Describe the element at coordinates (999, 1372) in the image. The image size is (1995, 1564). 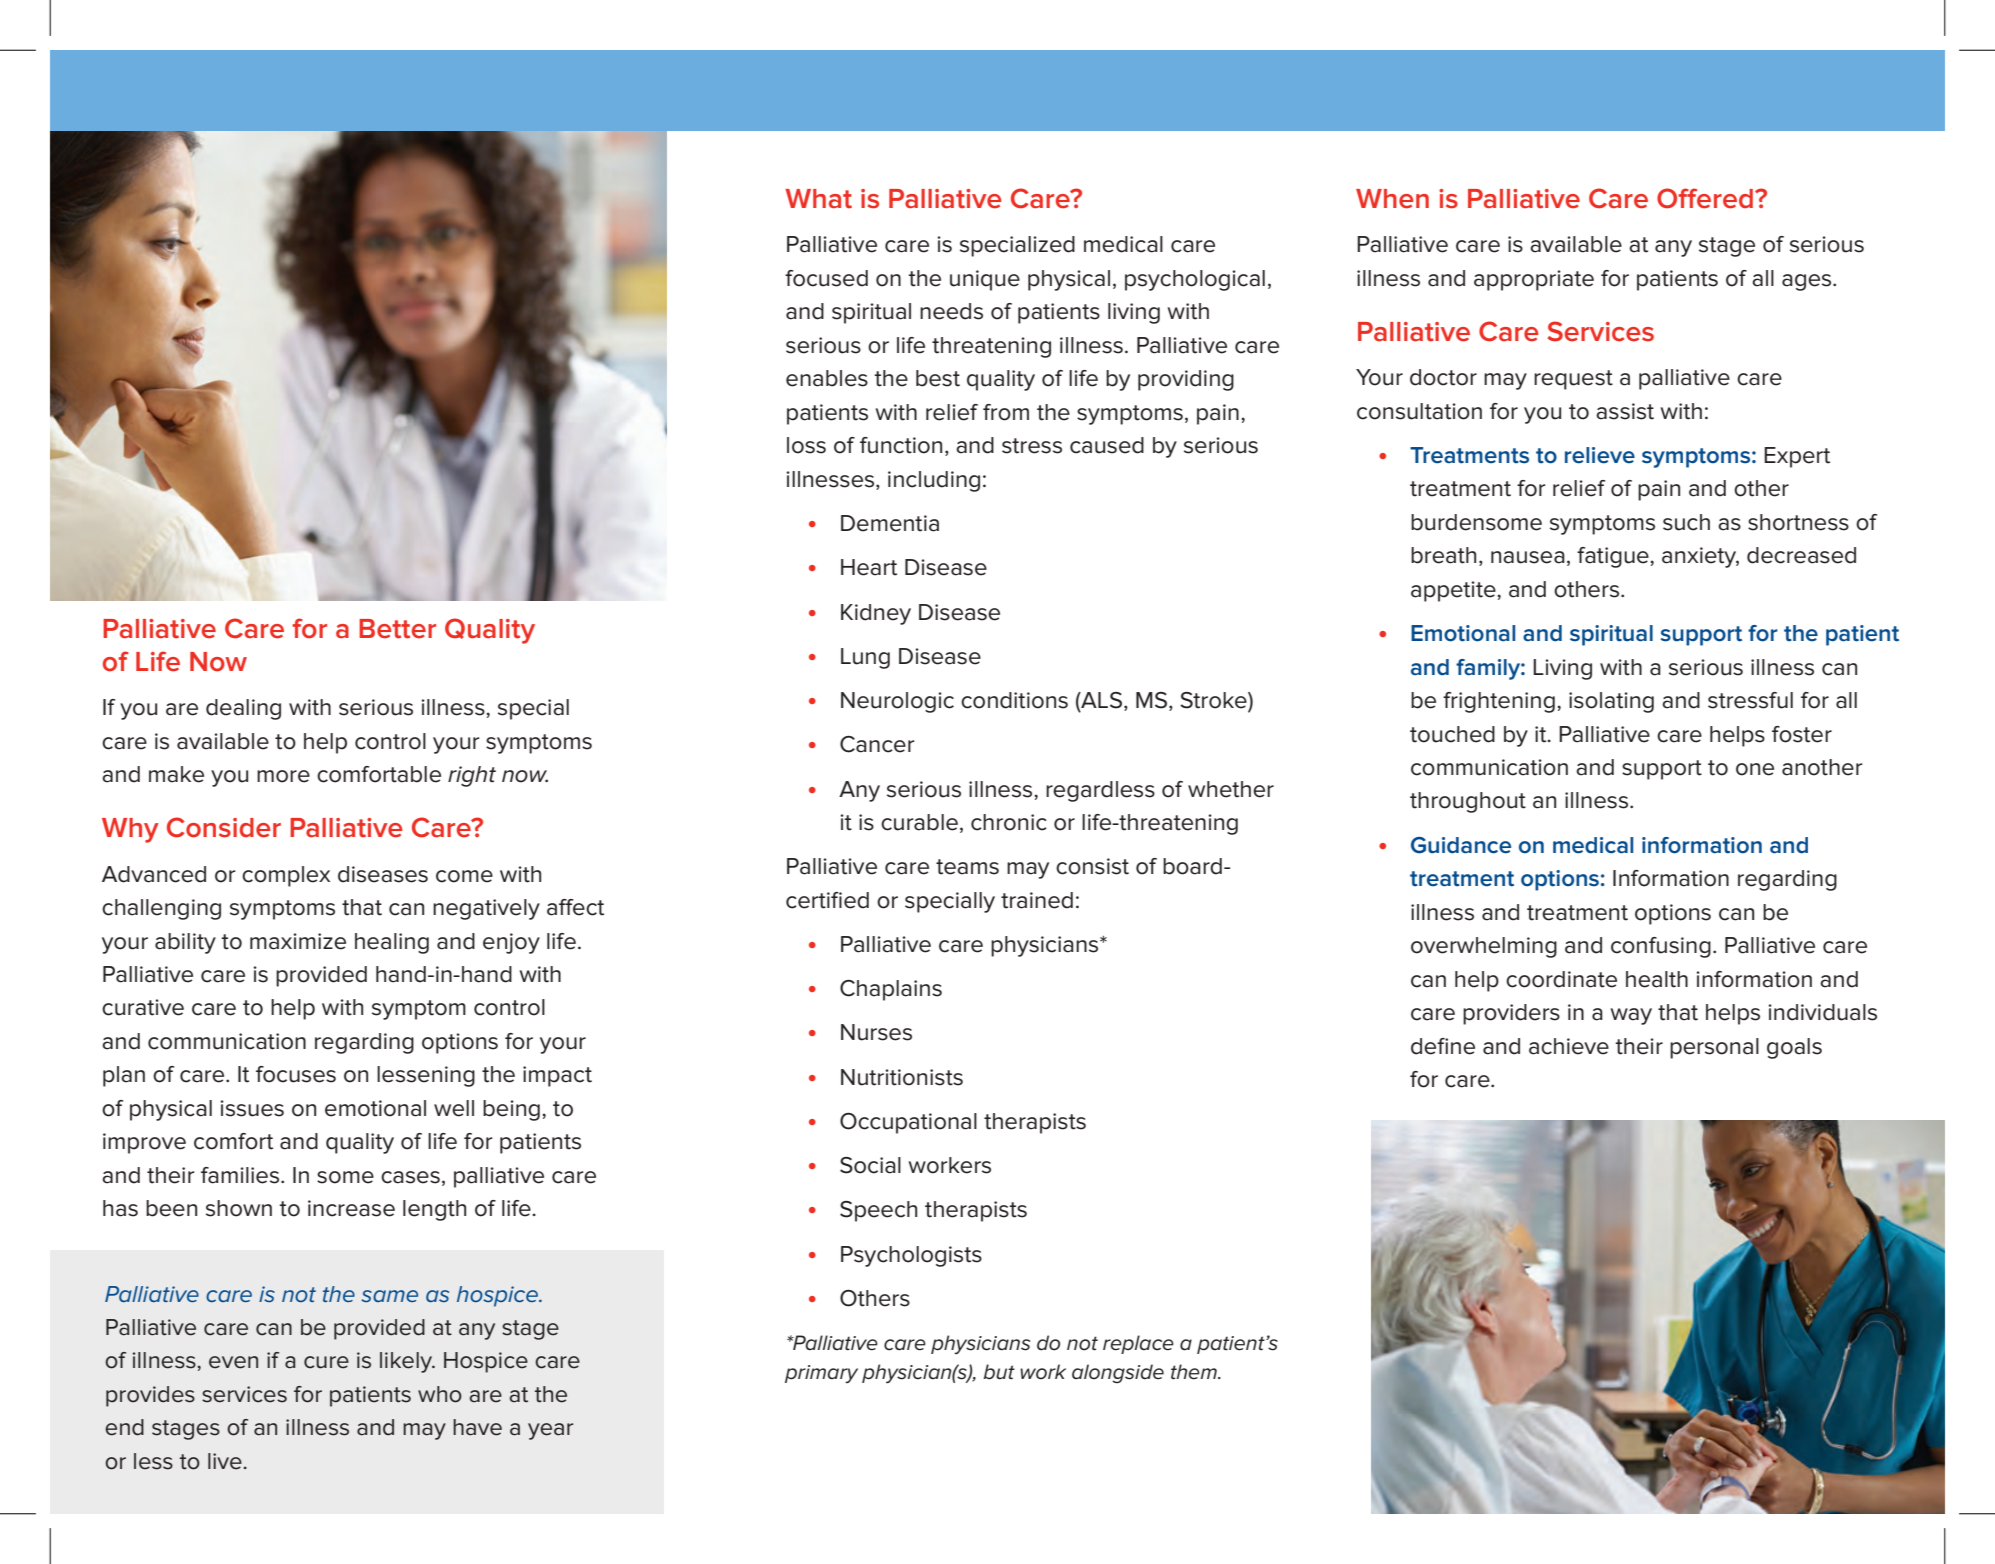
I see `but` at that location.
